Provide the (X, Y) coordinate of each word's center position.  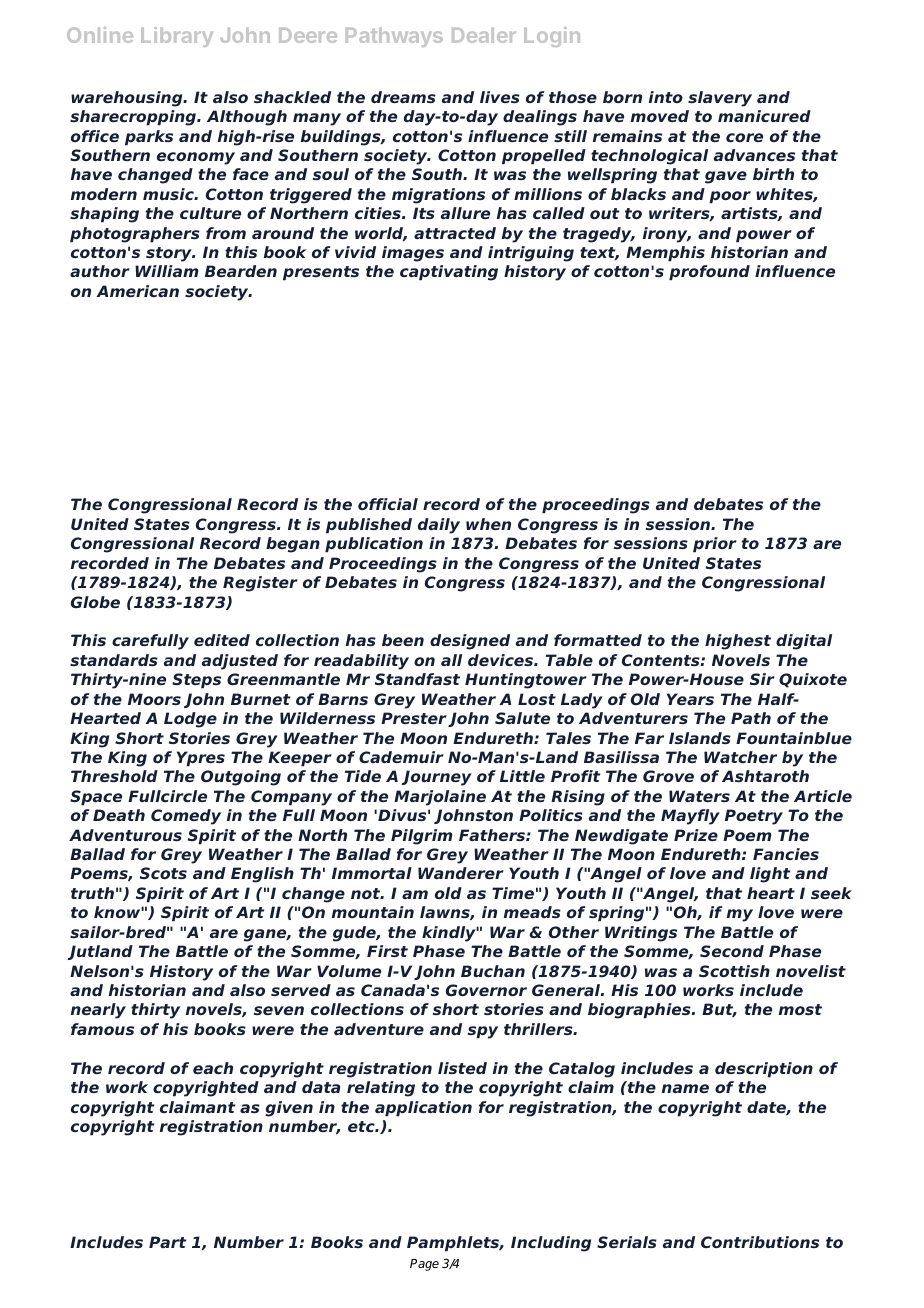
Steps (196, 681)
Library (177, 37)
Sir (762, 679)
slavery (720, 99)
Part (167, 1242)
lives (500, 97)
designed (470, 642)
